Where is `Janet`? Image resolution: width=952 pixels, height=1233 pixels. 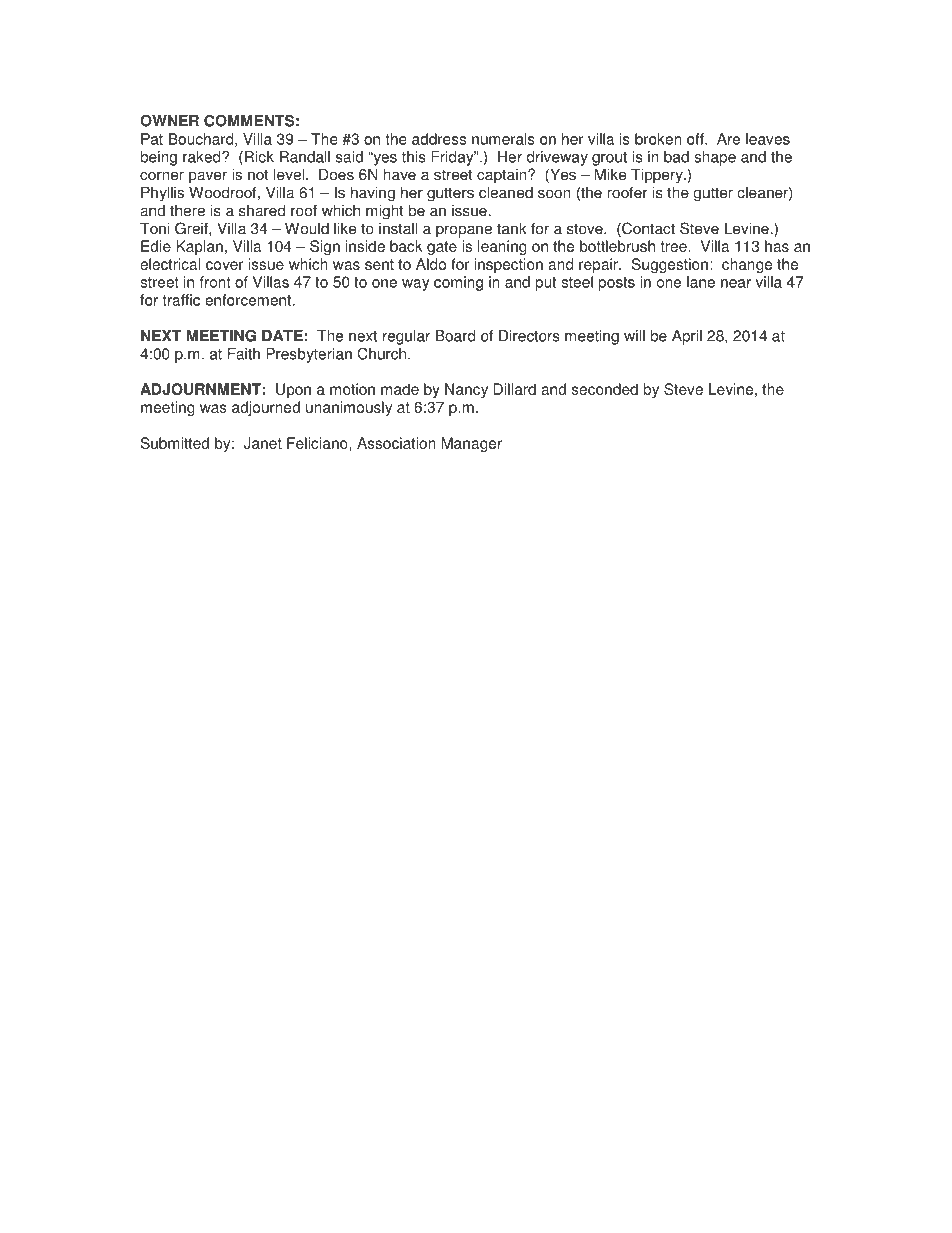 Janet is located at coordinates (262, 443).
